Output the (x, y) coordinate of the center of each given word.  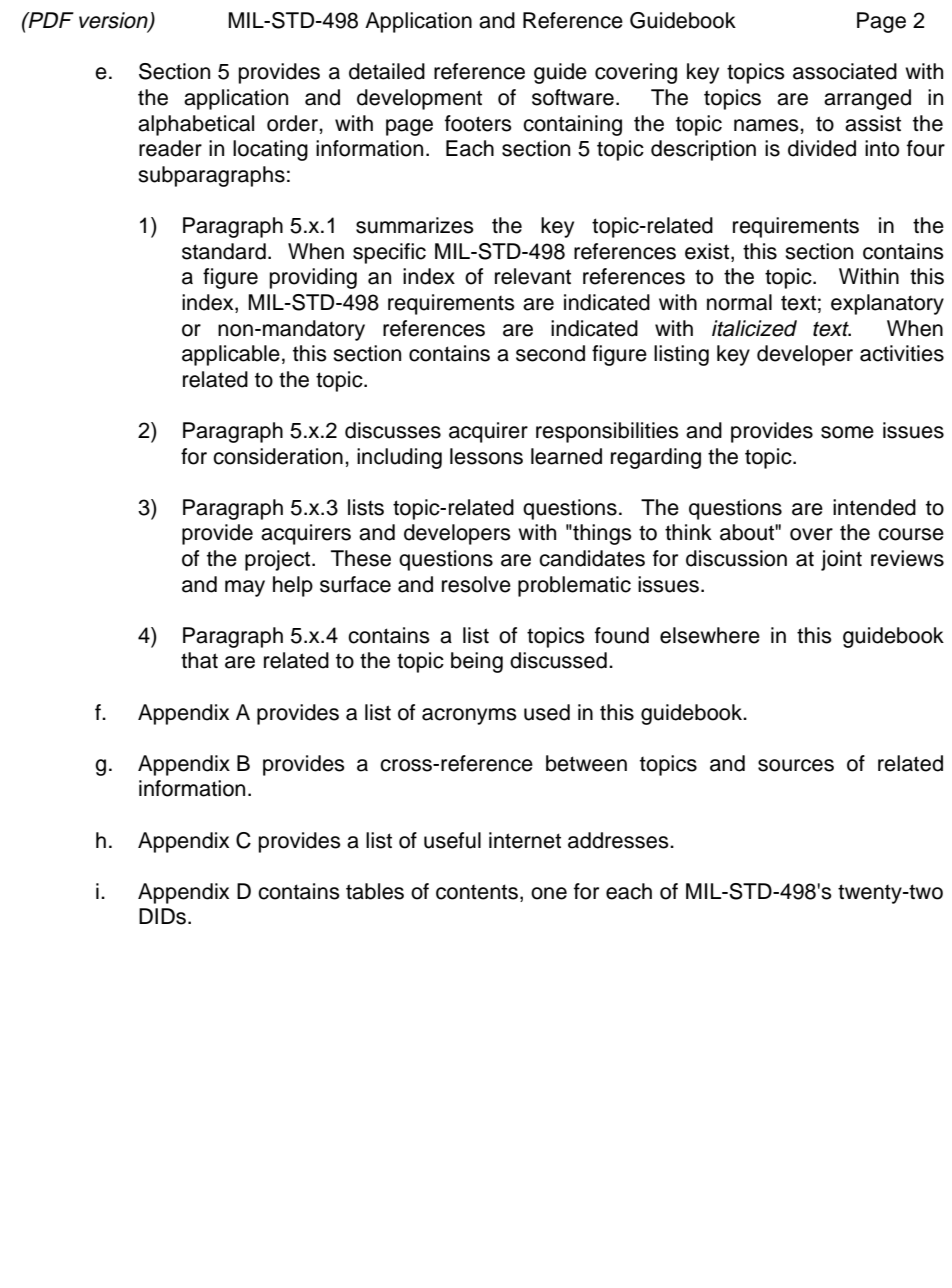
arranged (867, 99)
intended (874, 507)
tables (375, 891)
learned (566, 456)
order (293, 123)
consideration (278, 456)
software (573, 97)
